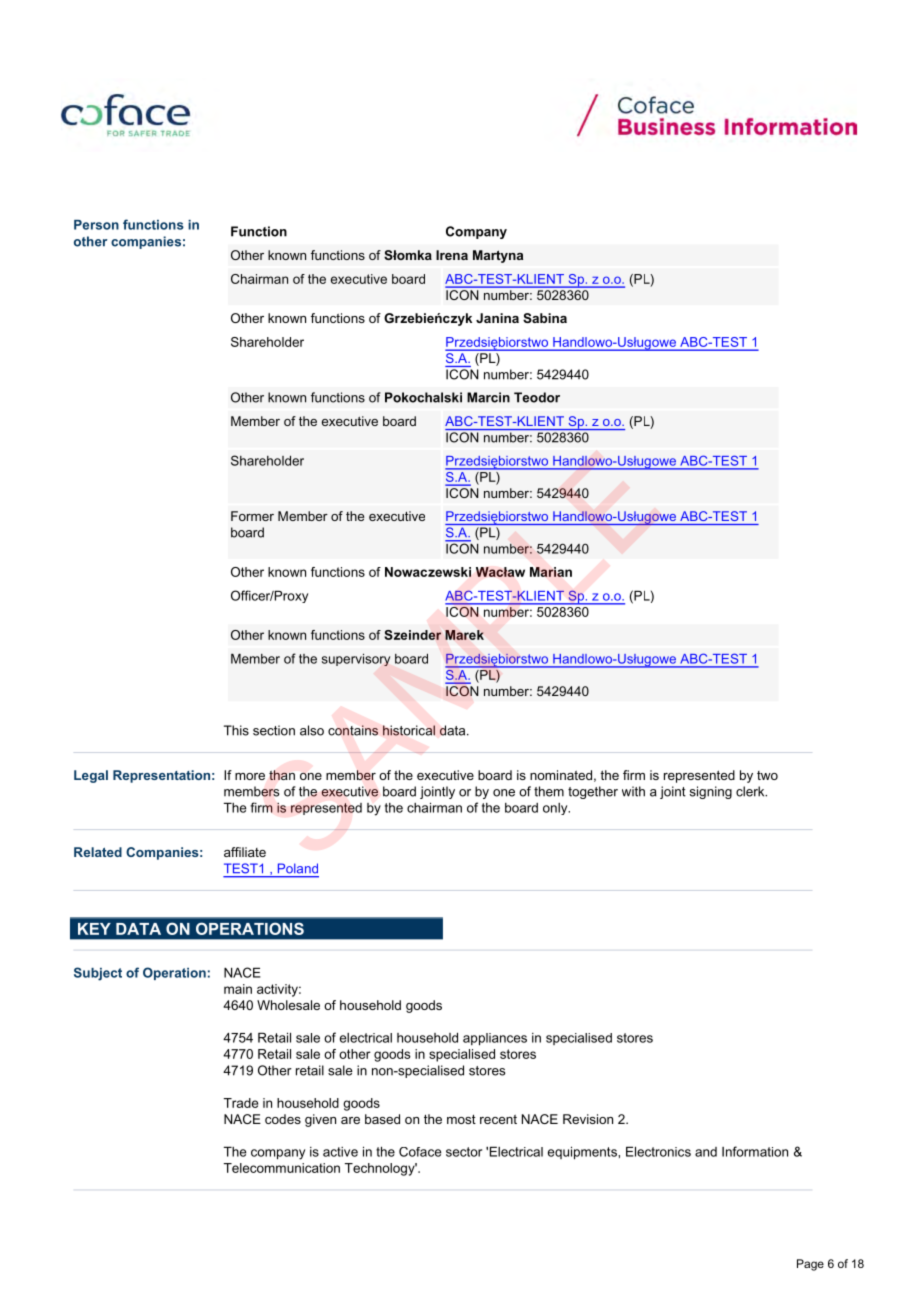 This screenshot has height=1308, width=924. Describe the element at coordinates (252, 516) in the screenshot. I see `Former` at that location.
